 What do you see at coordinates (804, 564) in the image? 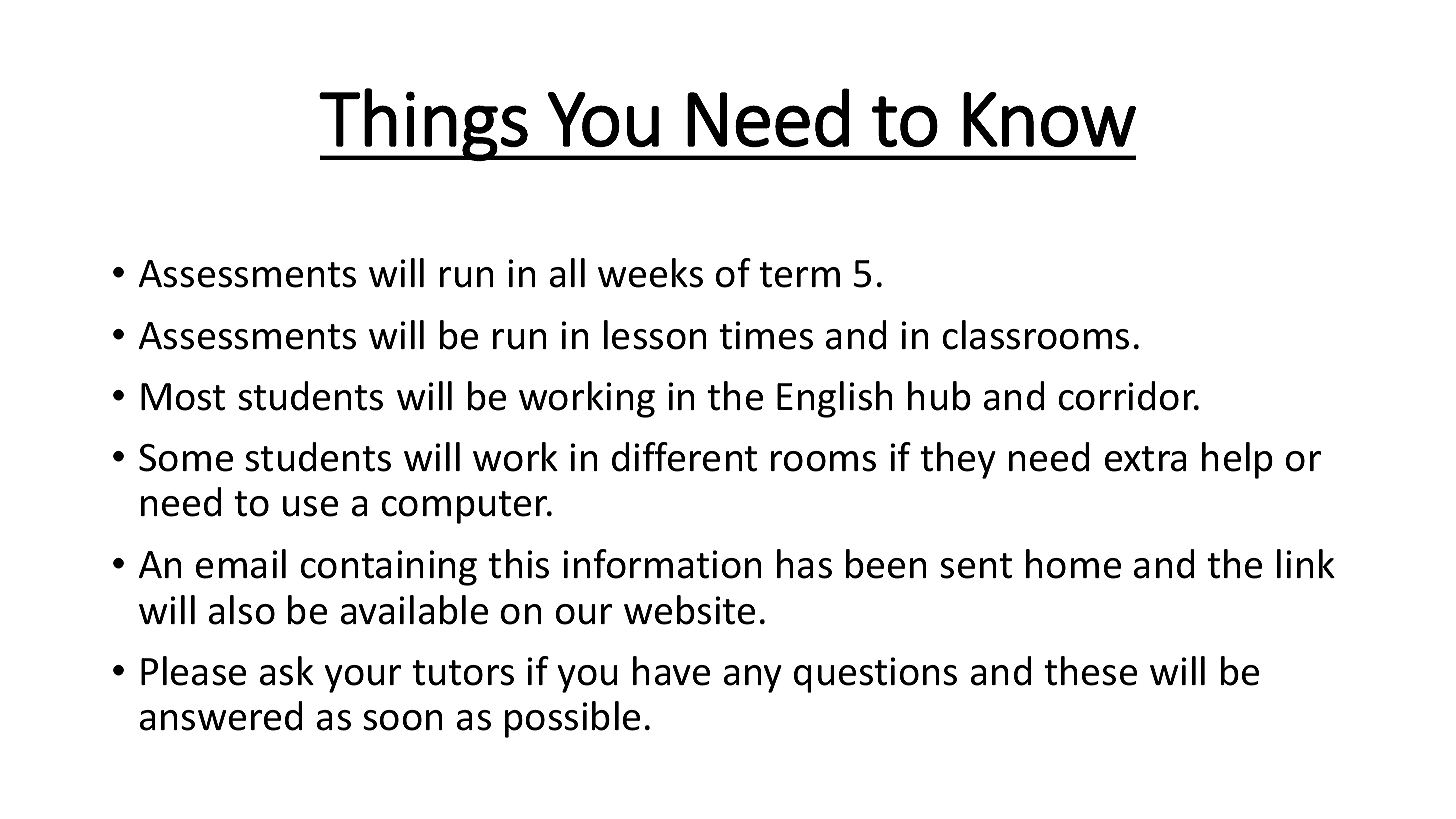
I see `has` at bounding box center [804, 564].
